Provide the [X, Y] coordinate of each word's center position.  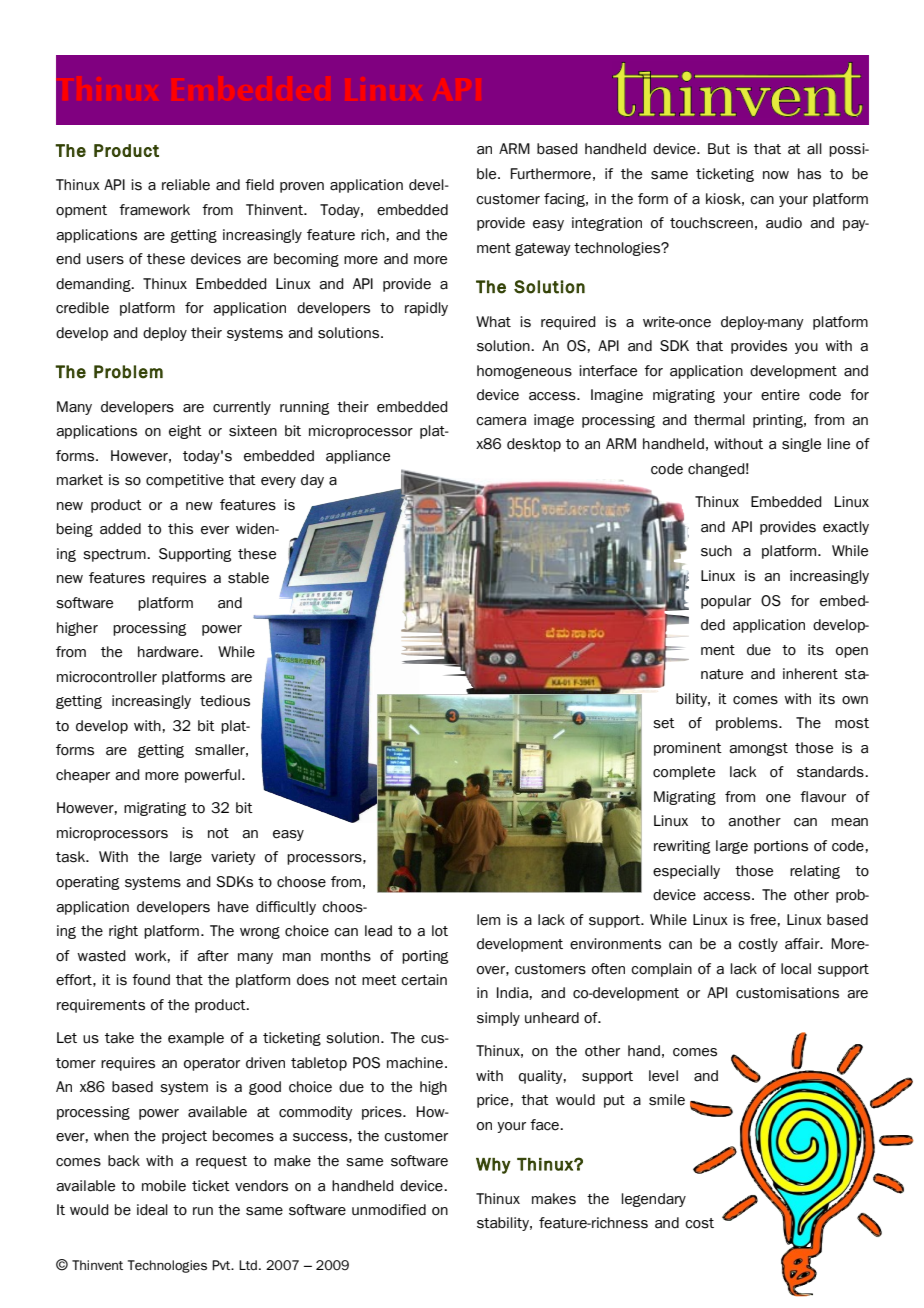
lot [440, 931]
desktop [534, 445]
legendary [653, 1200]
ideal [152, 1210]
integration [607, 224]
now [776, 175]
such [716, 551]
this [180, 529]
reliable [186, 185]
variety [233, 858]
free [763, 920]
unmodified [389, 1210]
